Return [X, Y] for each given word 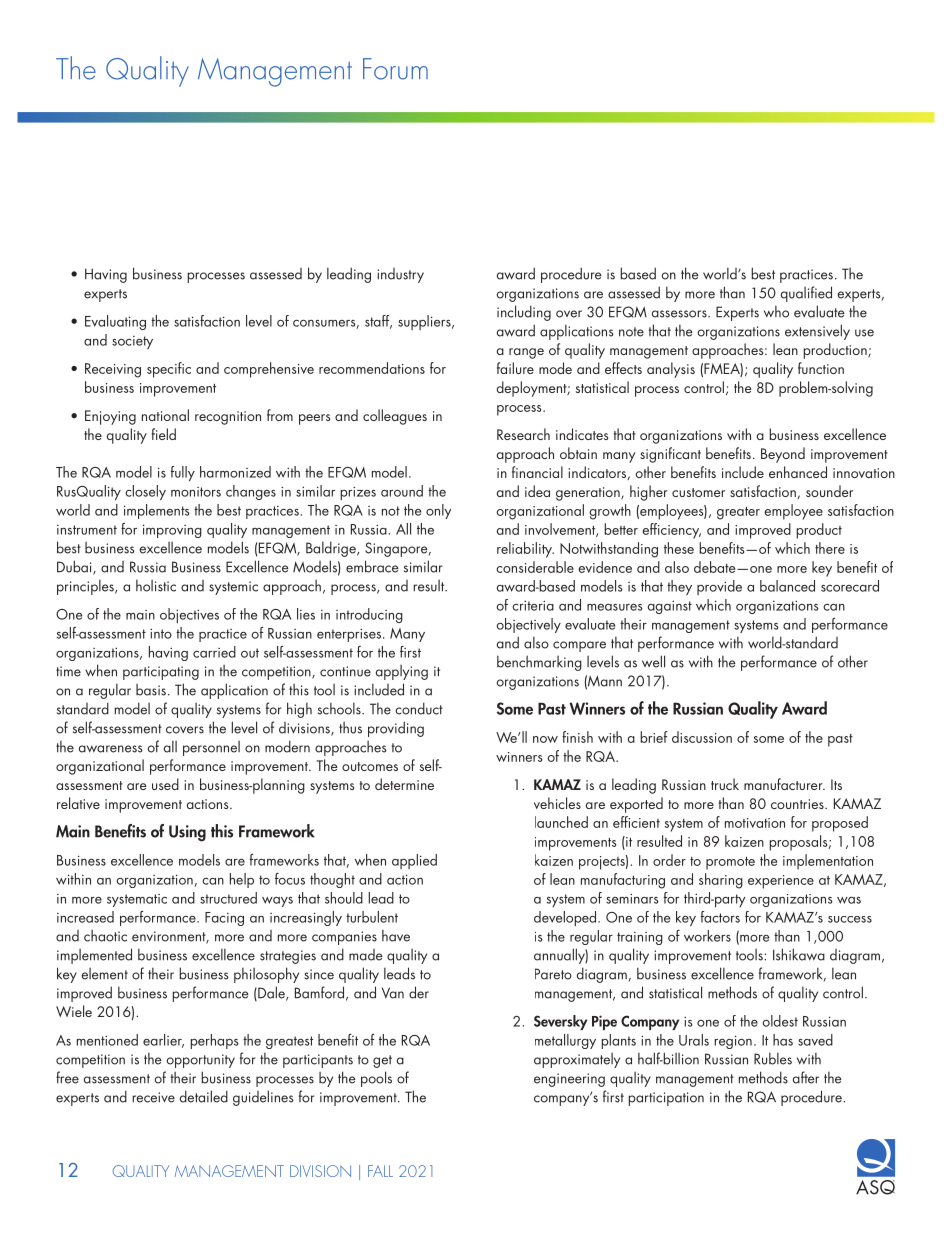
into [161, 633]
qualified [806, 294]
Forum [395, 69]
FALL [380, 1171]
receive [153, 1097]
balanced [787, 586]
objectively [529, 625]
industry [400, 275]
